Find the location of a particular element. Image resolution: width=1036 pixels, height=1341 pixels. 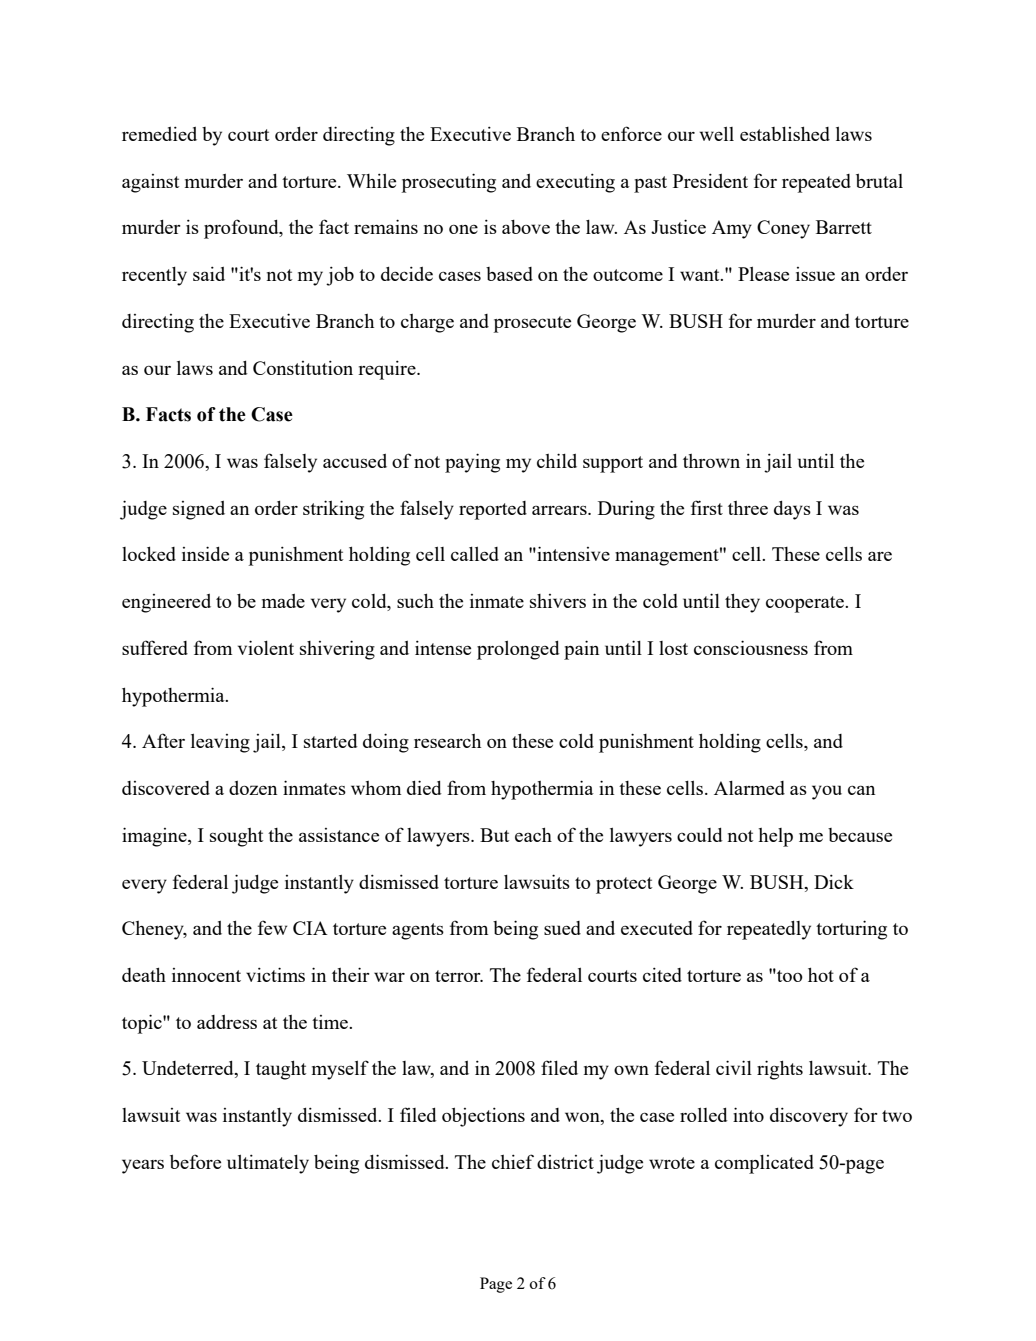

sued is located at coordinates (562, 928).
